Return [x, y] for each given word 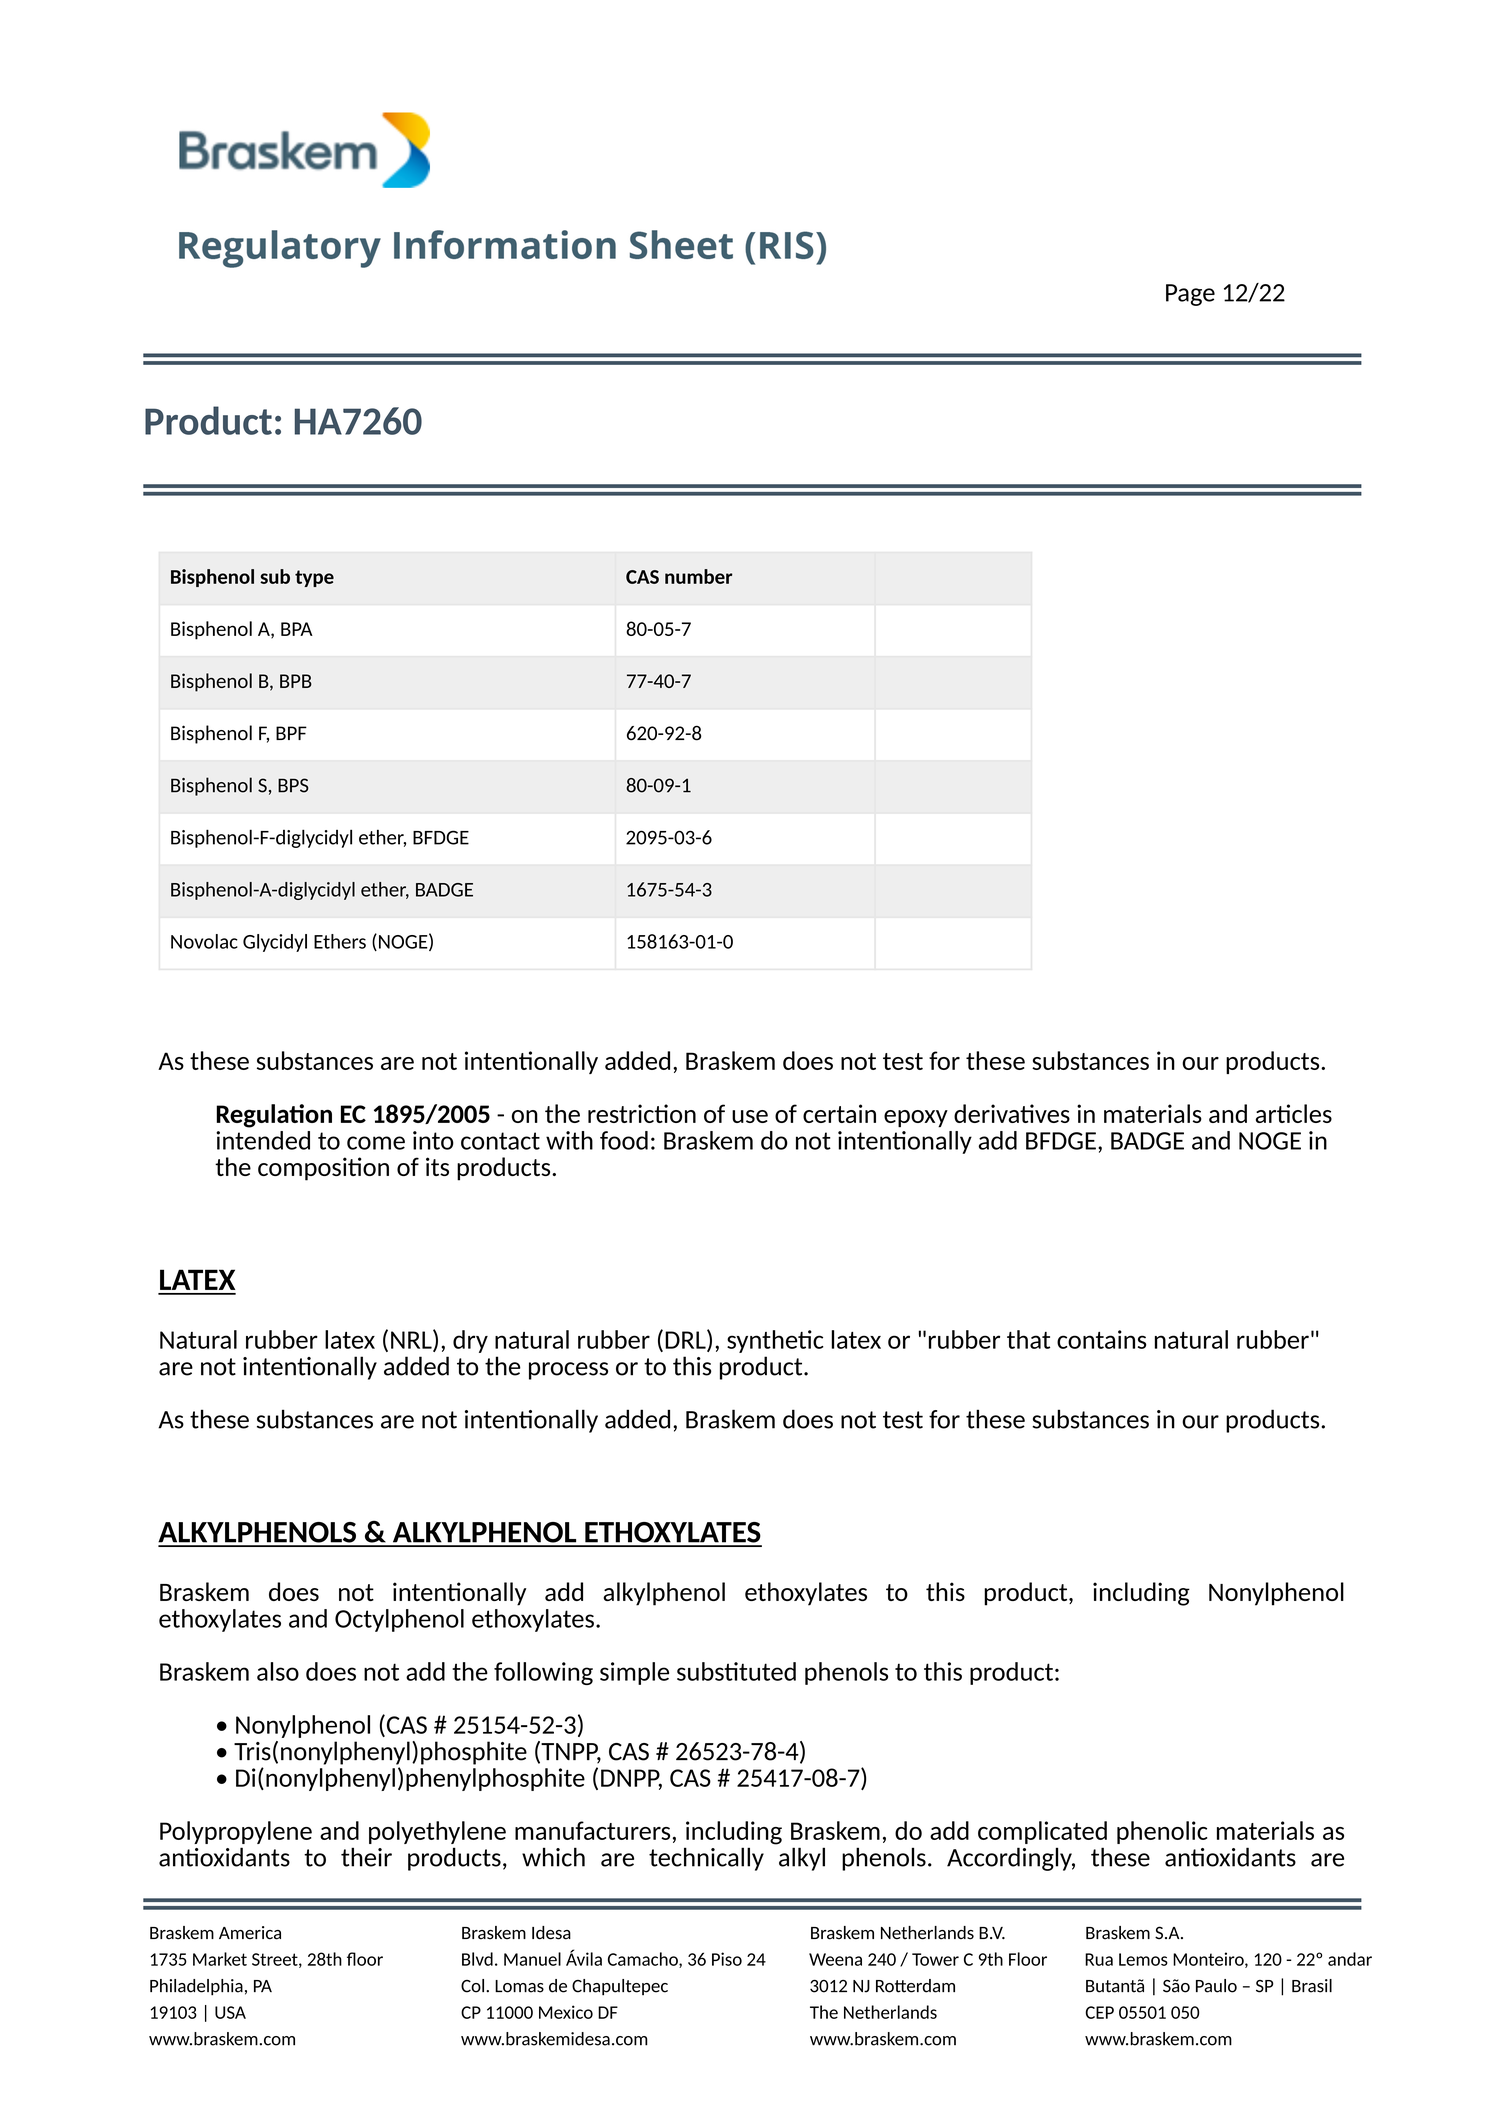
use [750, 1116]
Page [1190, 295]
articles [1294, 1113]
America [250, 1933]
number [699, 576]
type [314, 578]
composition [323, 1169]
